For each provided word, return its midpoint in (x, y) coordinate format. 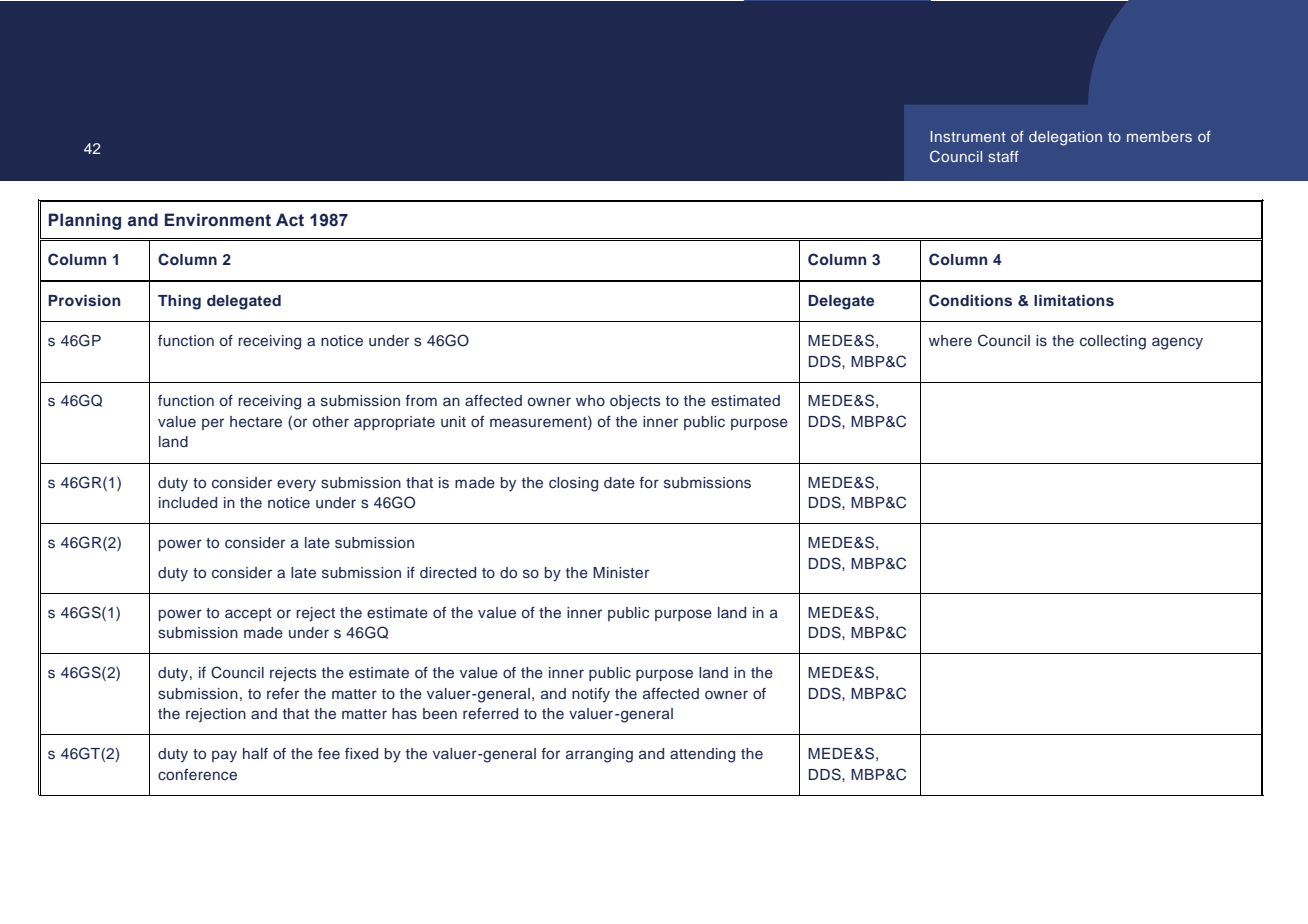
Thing (179, 302)
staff (1003, 156)
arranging (599, 755)
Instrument (968, 136)
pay (224, 756)
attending (702, 755)
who (590, 400)
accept (248, 614)
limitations (1074, 300)
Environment (218, 220)
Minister (621, 573)
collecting (1113, 342)
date (619, 482)
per (213, 424)
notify (591, 695)
